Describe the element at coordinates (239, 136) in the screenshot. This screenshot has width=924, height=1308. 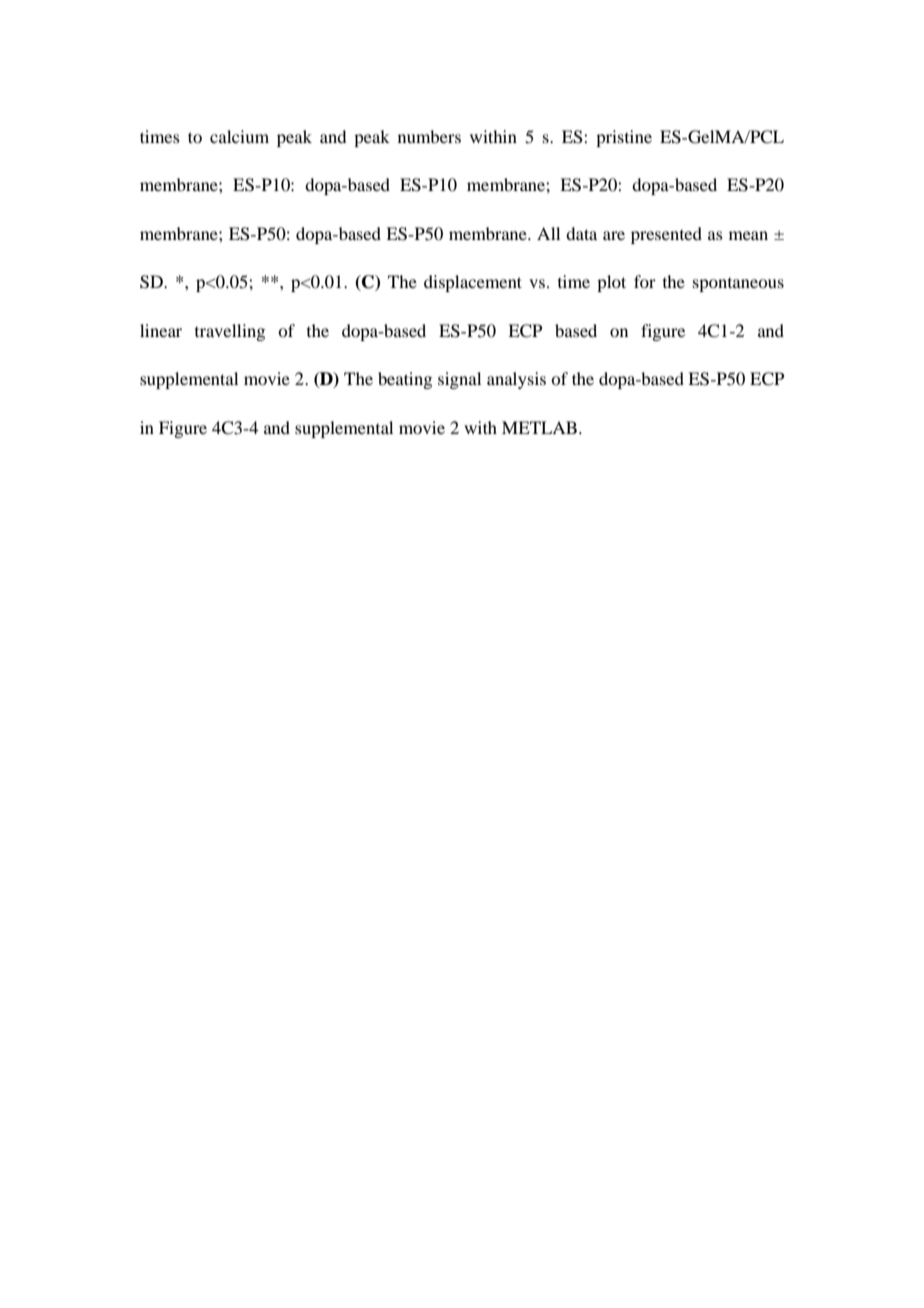
I see `calcium` at that location.
